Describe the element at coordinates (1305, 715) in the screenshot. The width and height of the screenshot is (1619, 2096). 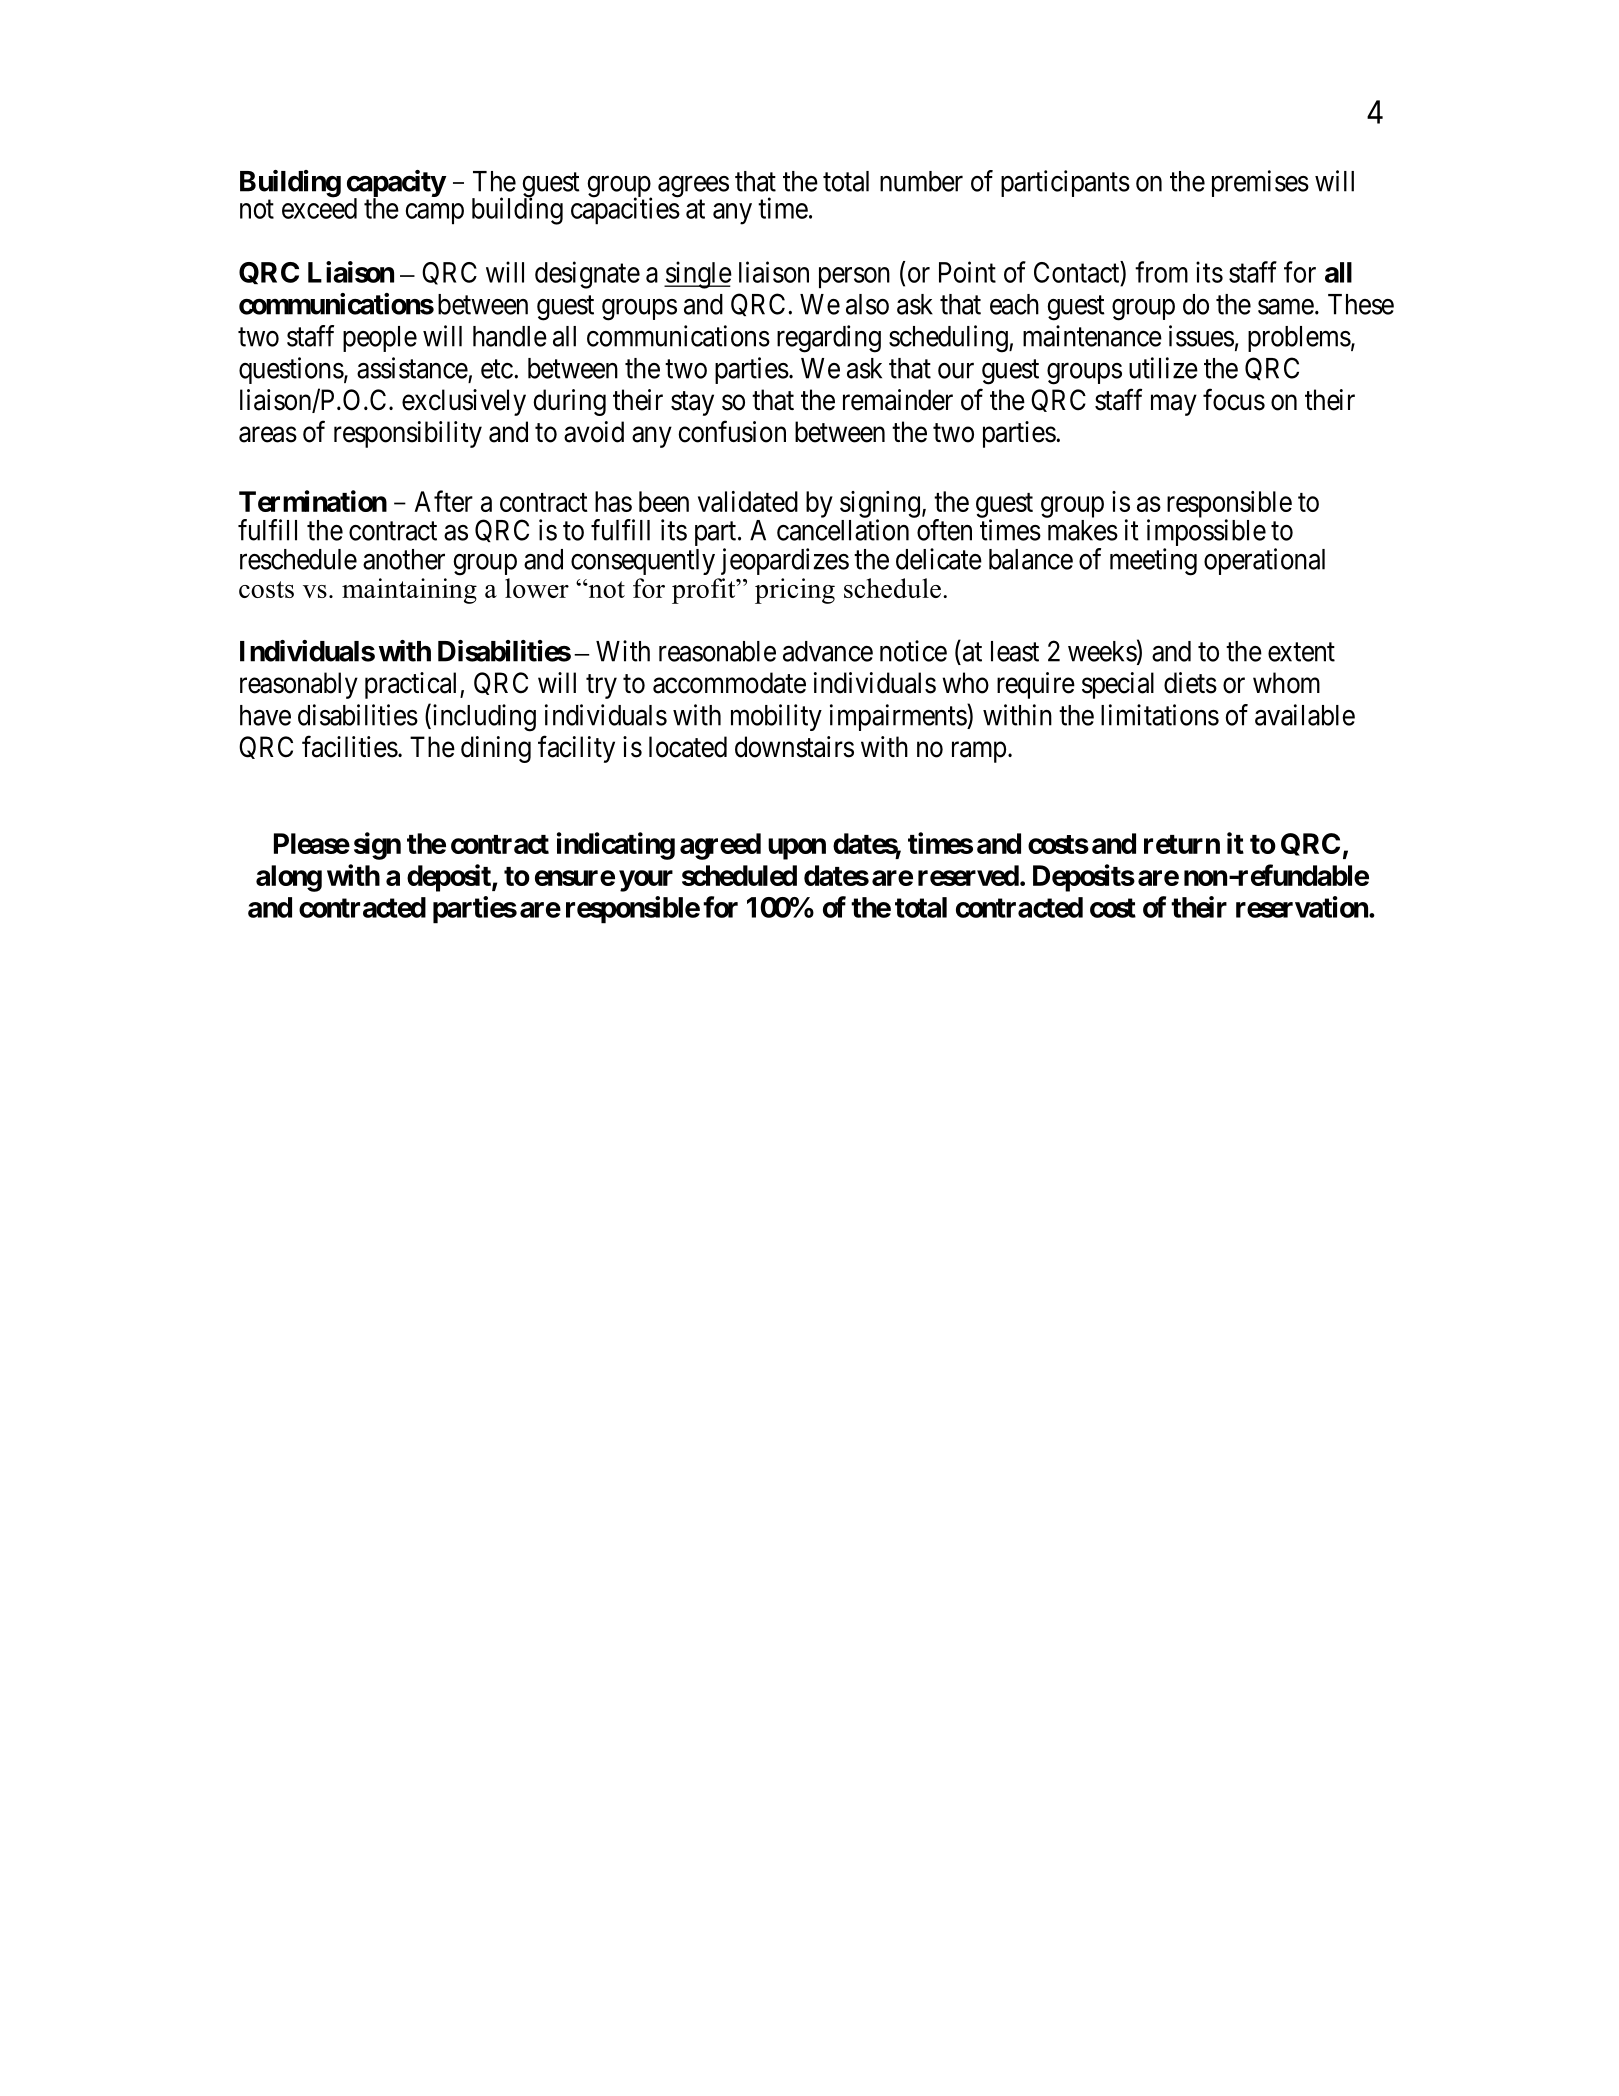
I see `available` at that location.
